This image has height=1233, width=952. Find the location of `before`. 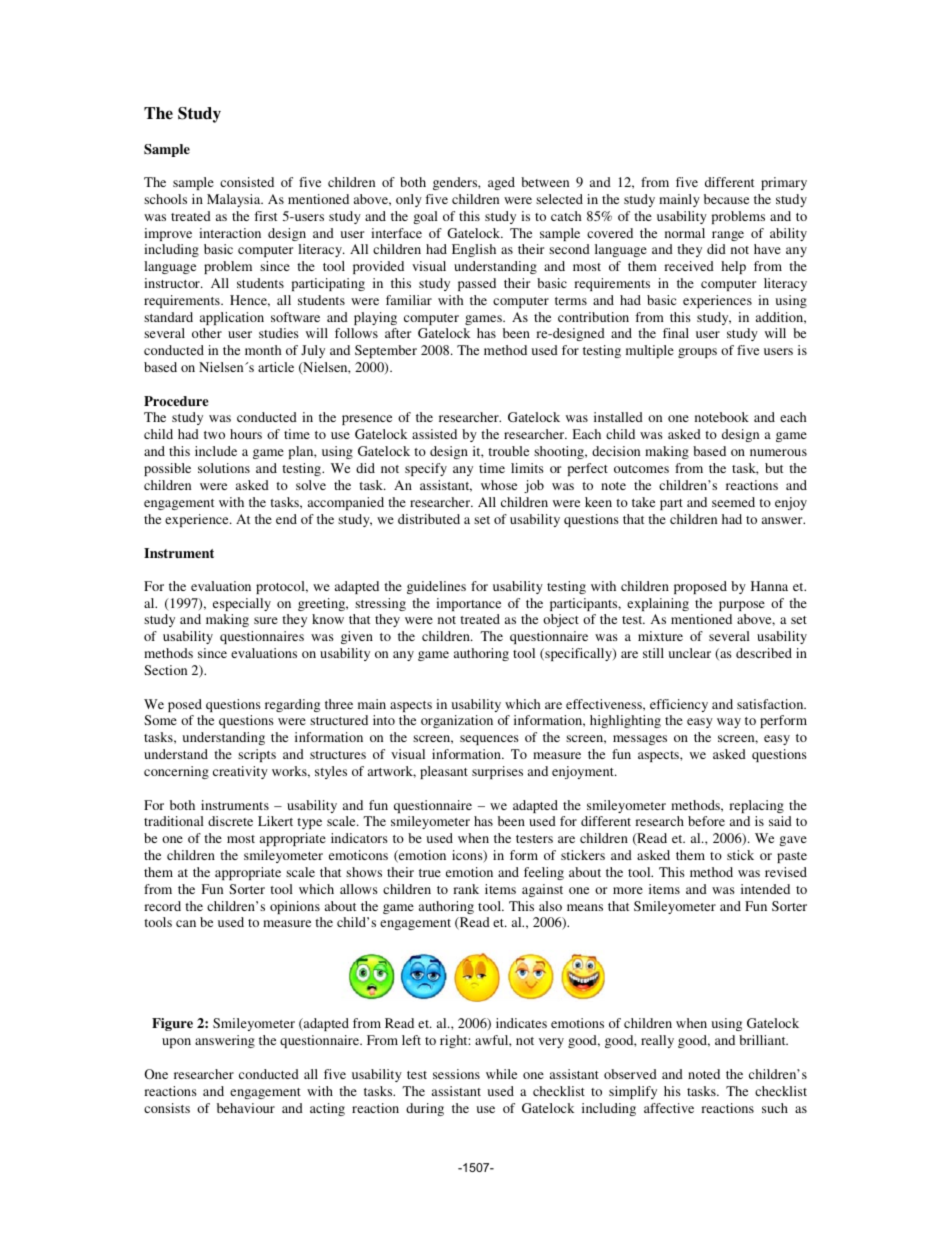

before is located at coordinates (706, 821).
